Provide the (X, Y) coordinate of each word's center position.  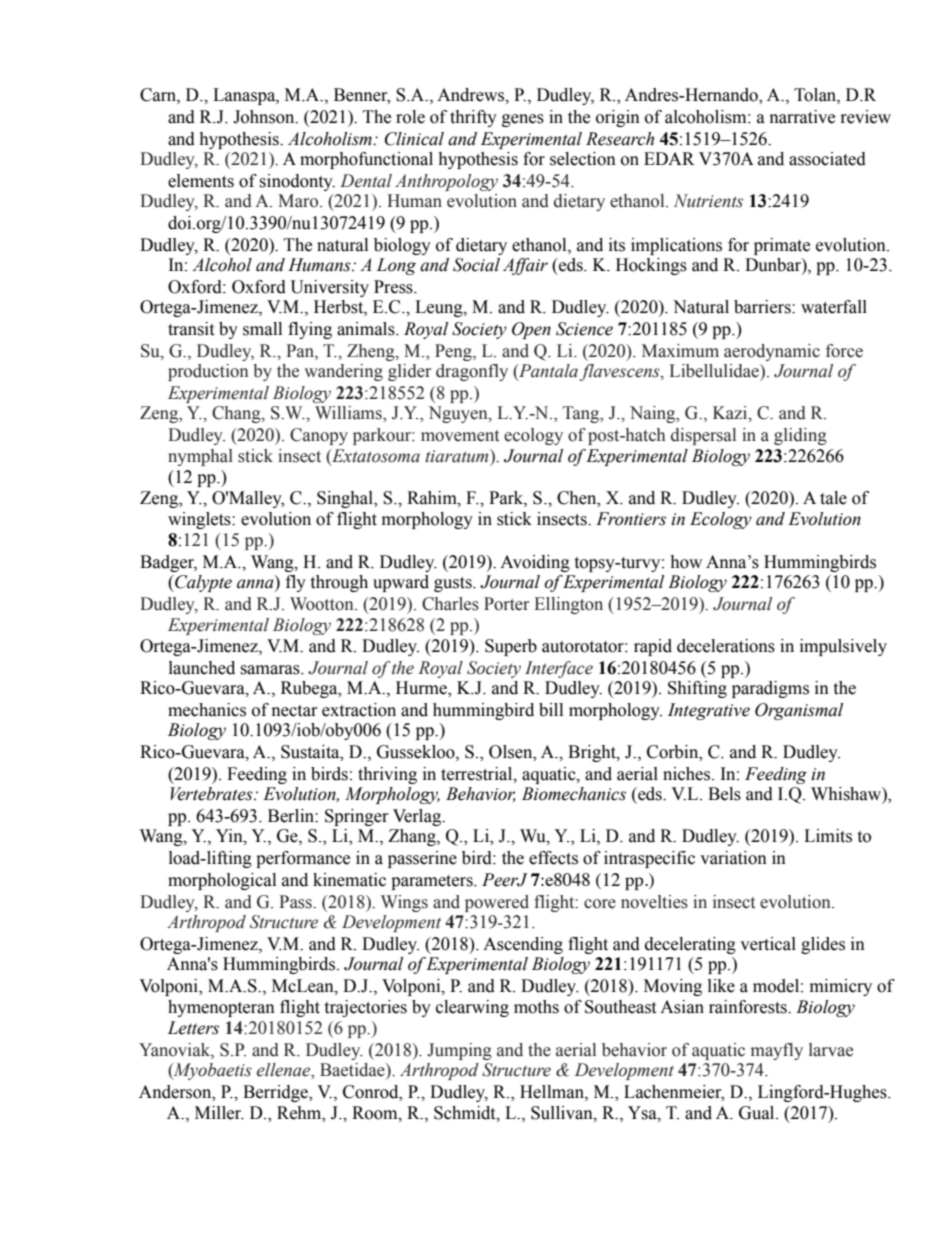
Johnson (265, 117)
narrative (802, 117)
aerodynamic (772, 352)
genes (523, 120)
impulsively (843, 647)
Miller (219, 1113)
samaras (271, 670)
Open (531, 330)
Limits (828, 836)
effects (553, 858)
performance (303, 859)
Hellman (553, 1092)
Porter (506, 604)
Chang (237, 414)
